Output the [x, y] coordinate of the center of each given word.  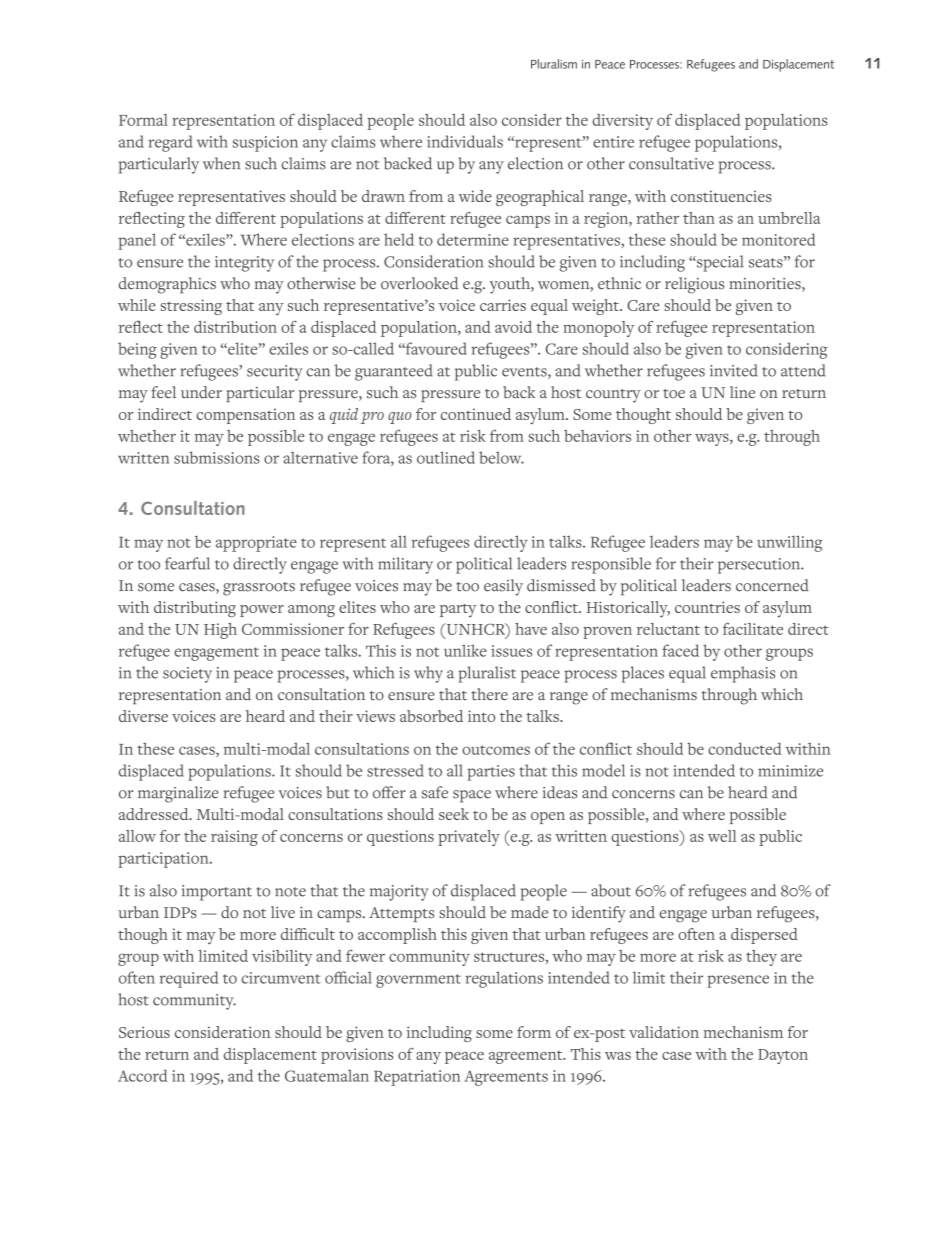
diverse [143, 716]
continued [476, 414]
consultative [671, 163]
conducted [745, 748]
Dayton [783, 1056]
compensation [246, 416]
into [481, 716]
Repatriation [417, 1078]
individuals [465, 141]
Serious [144, 1032]
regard [170, 143]
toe [674, 394]
